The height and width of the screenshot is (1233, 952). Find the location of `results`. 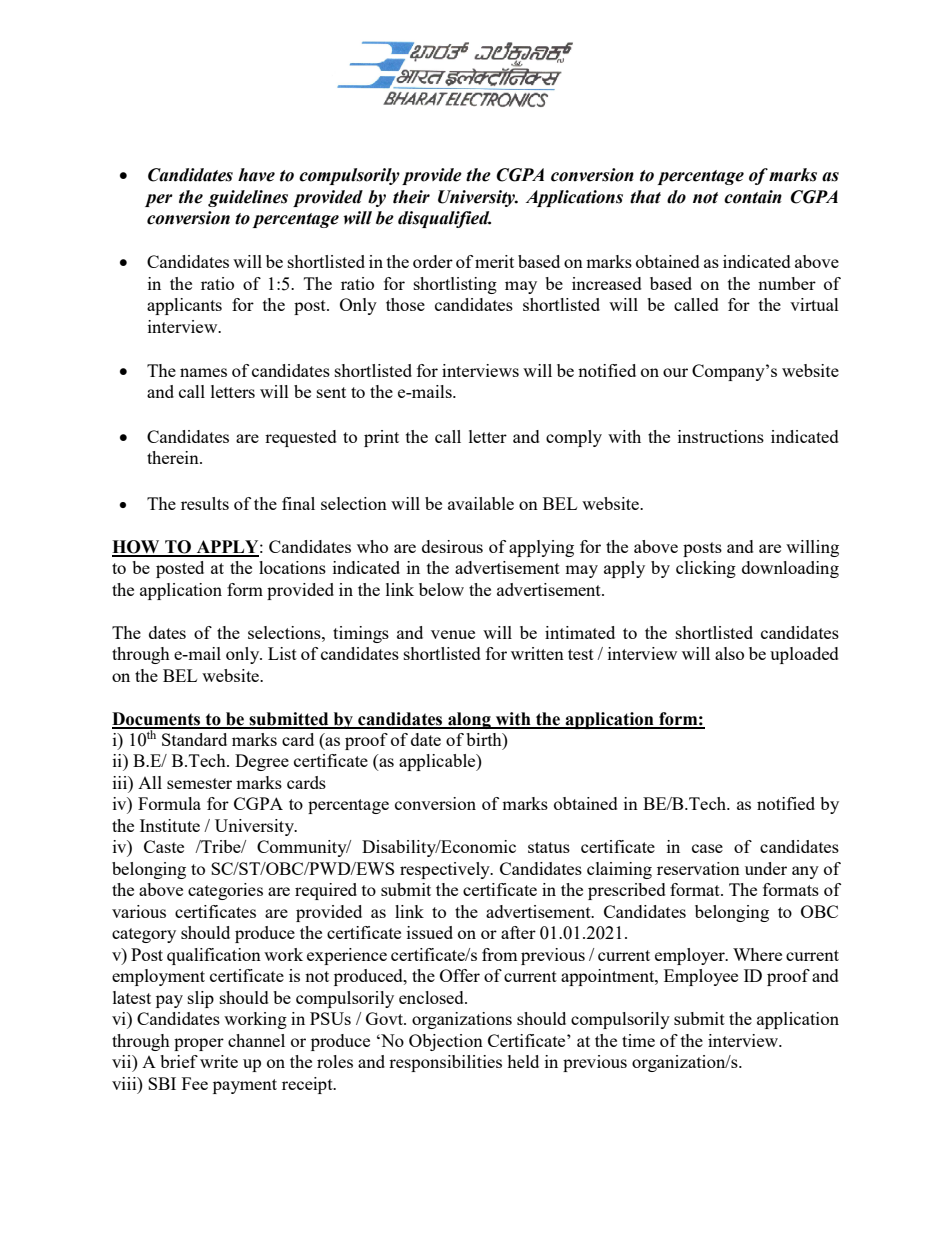

results is located at coordinates (205, 503).
